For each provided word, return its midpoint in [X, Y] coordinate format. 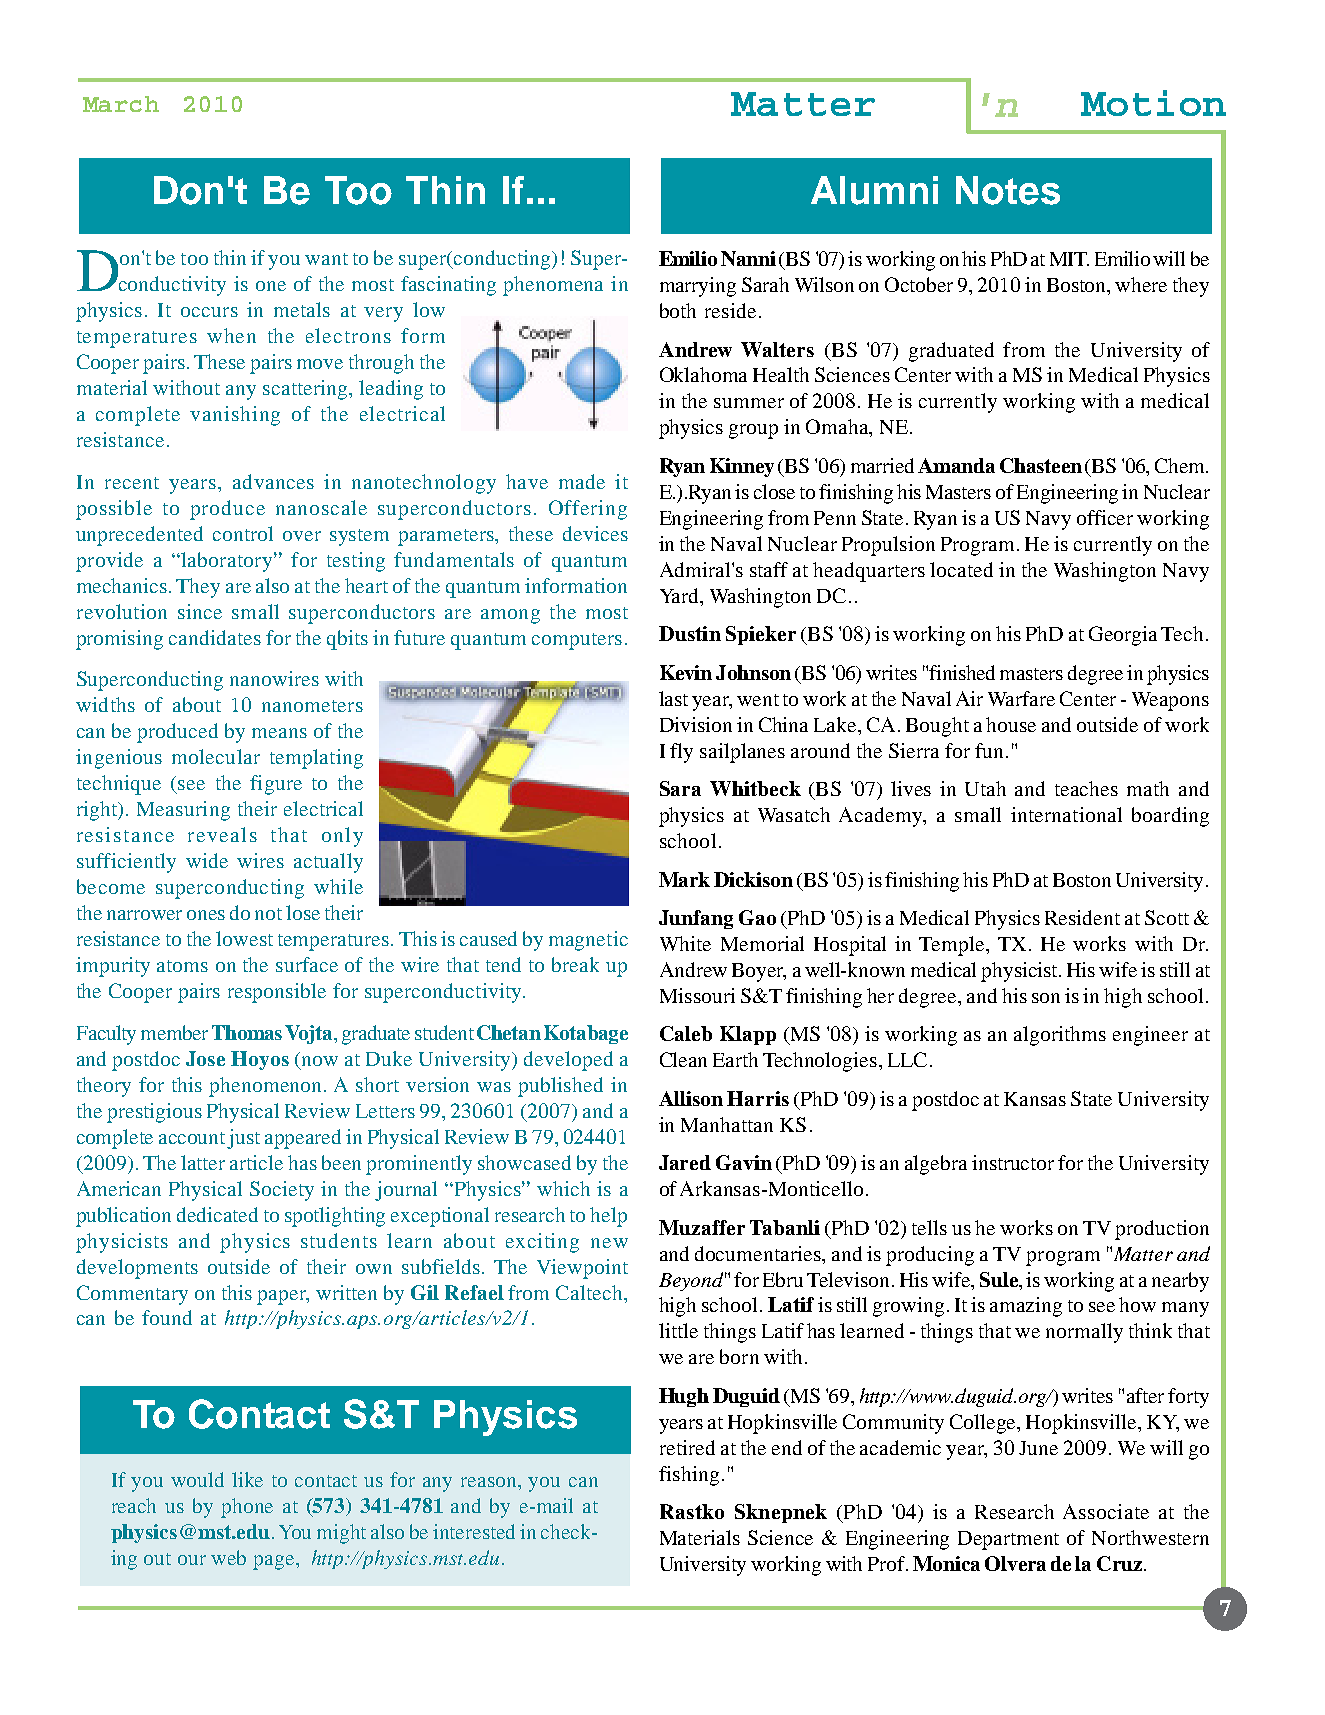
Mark [684, 879]
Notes [1008, 190]
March [121, 104]
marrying [698, 287]
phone [247, 1508]
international [1066, 814]
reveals [222, 834]
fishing [689, 1476]
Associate [1106, 1511]
